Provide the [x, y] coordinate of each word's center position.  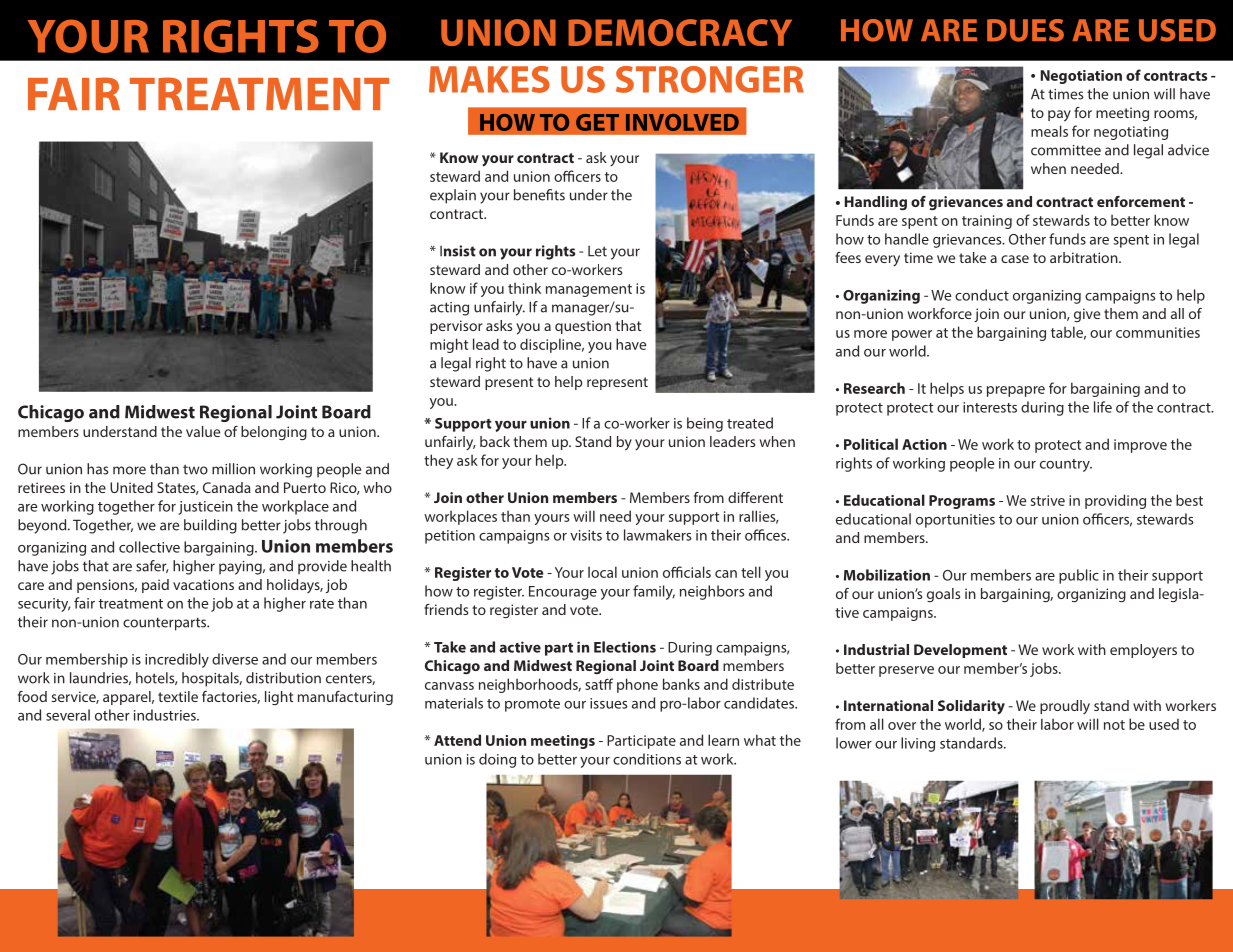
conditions [647, 759]
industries [166, 715]
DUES [1025, 30]
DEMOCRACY [680, 32]
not [1114, 725]
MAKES [489, 79]
